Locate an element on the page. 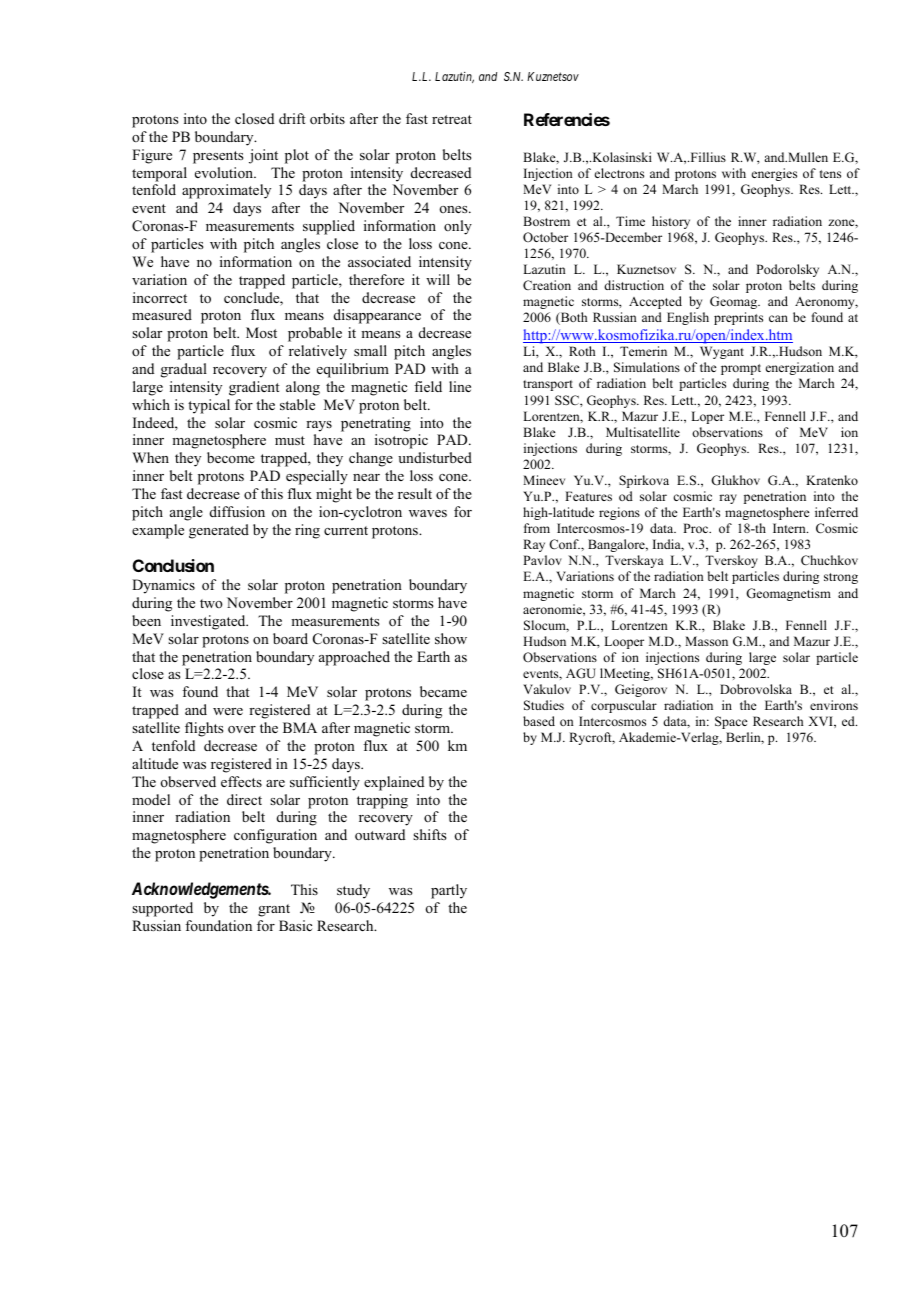 This page has width=924, height=1308. Space is located at coordinates (731, 722).
